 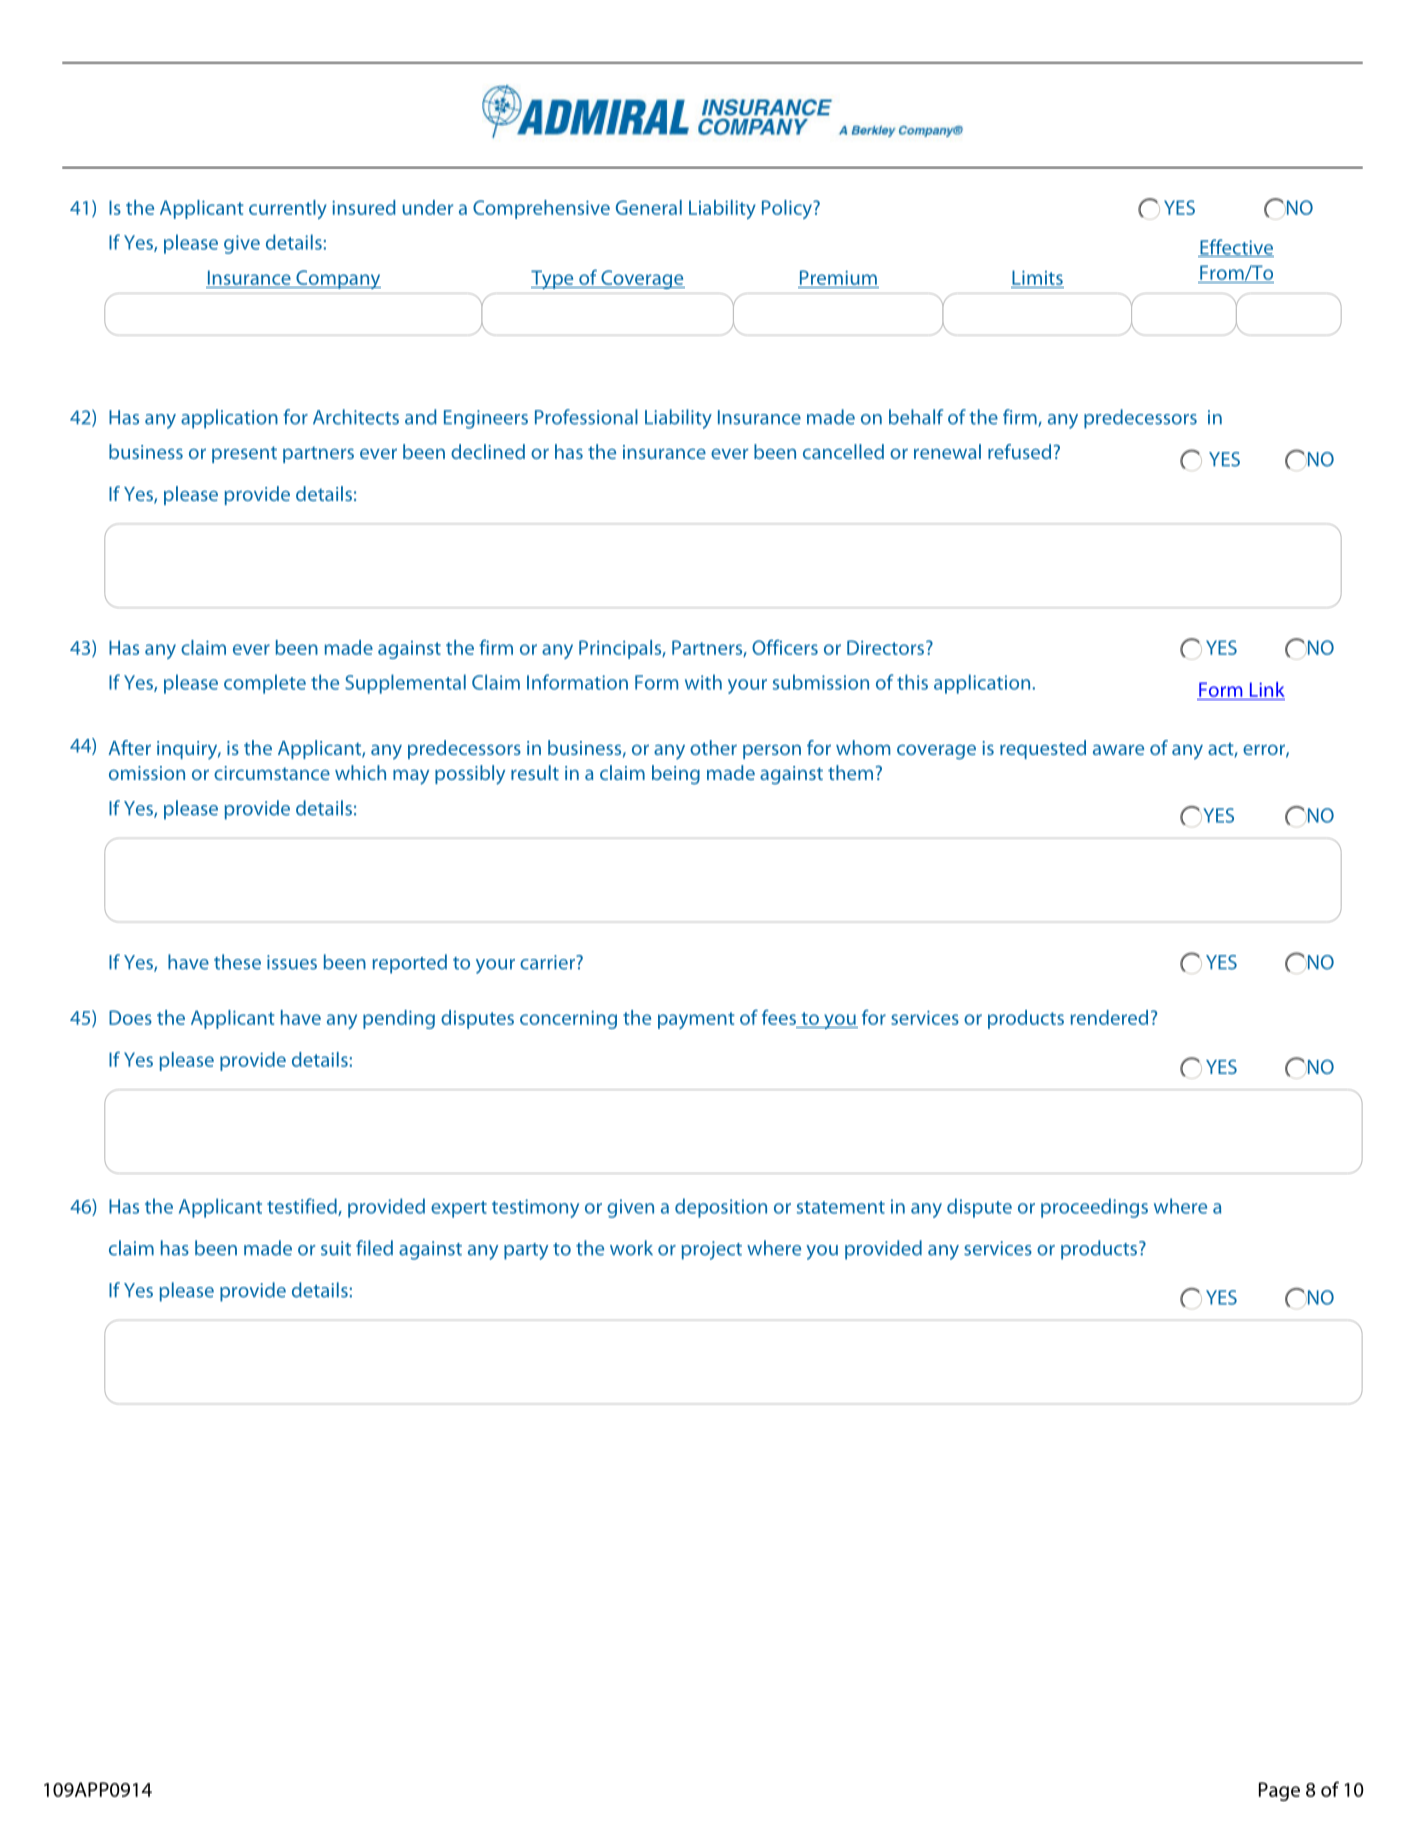 What do you see at coordinates (288, 209) in the screenshot?
I see `currently` at bounding box center [288, 209].
